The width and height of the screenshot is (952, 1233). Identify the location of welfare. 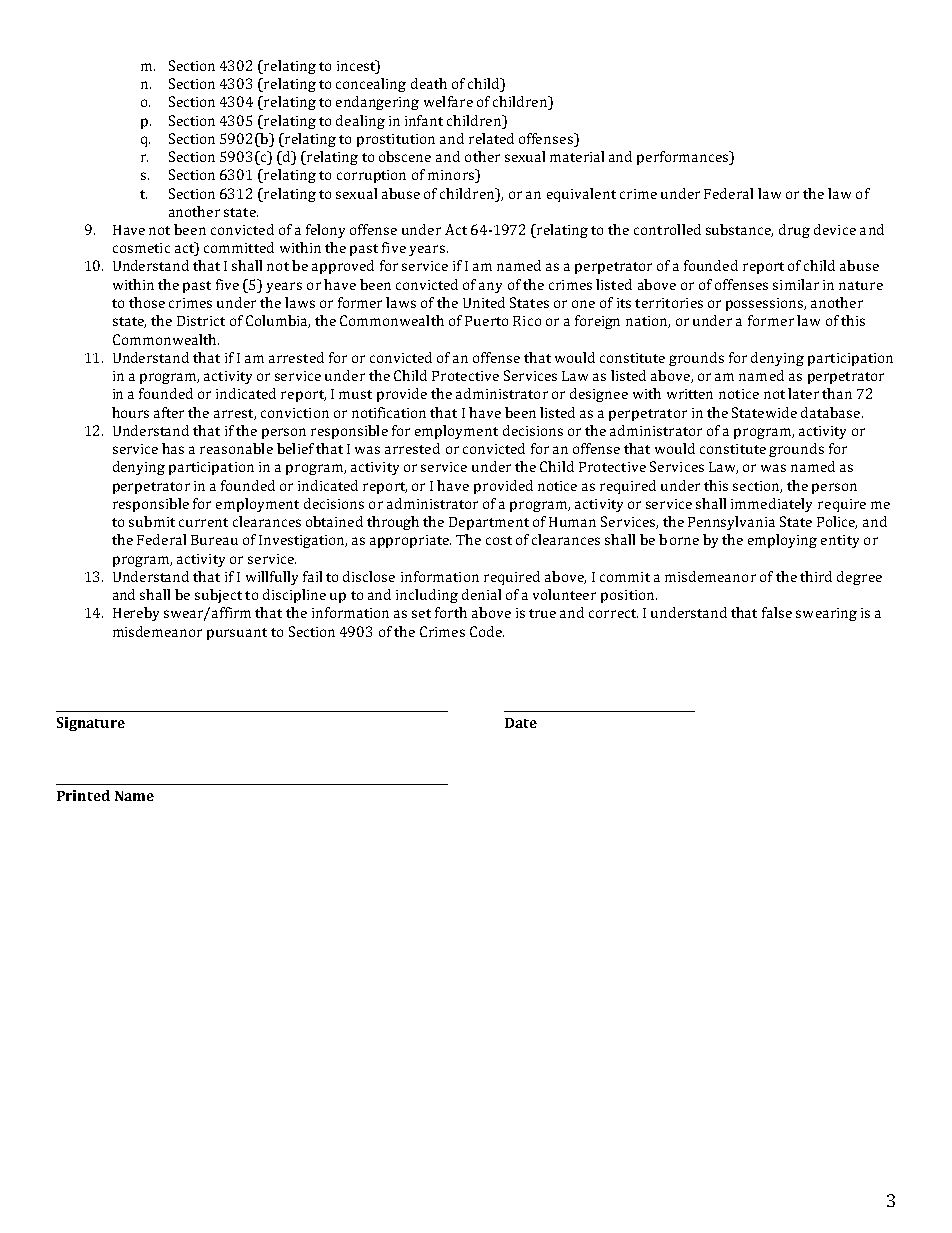
(448, 101).
